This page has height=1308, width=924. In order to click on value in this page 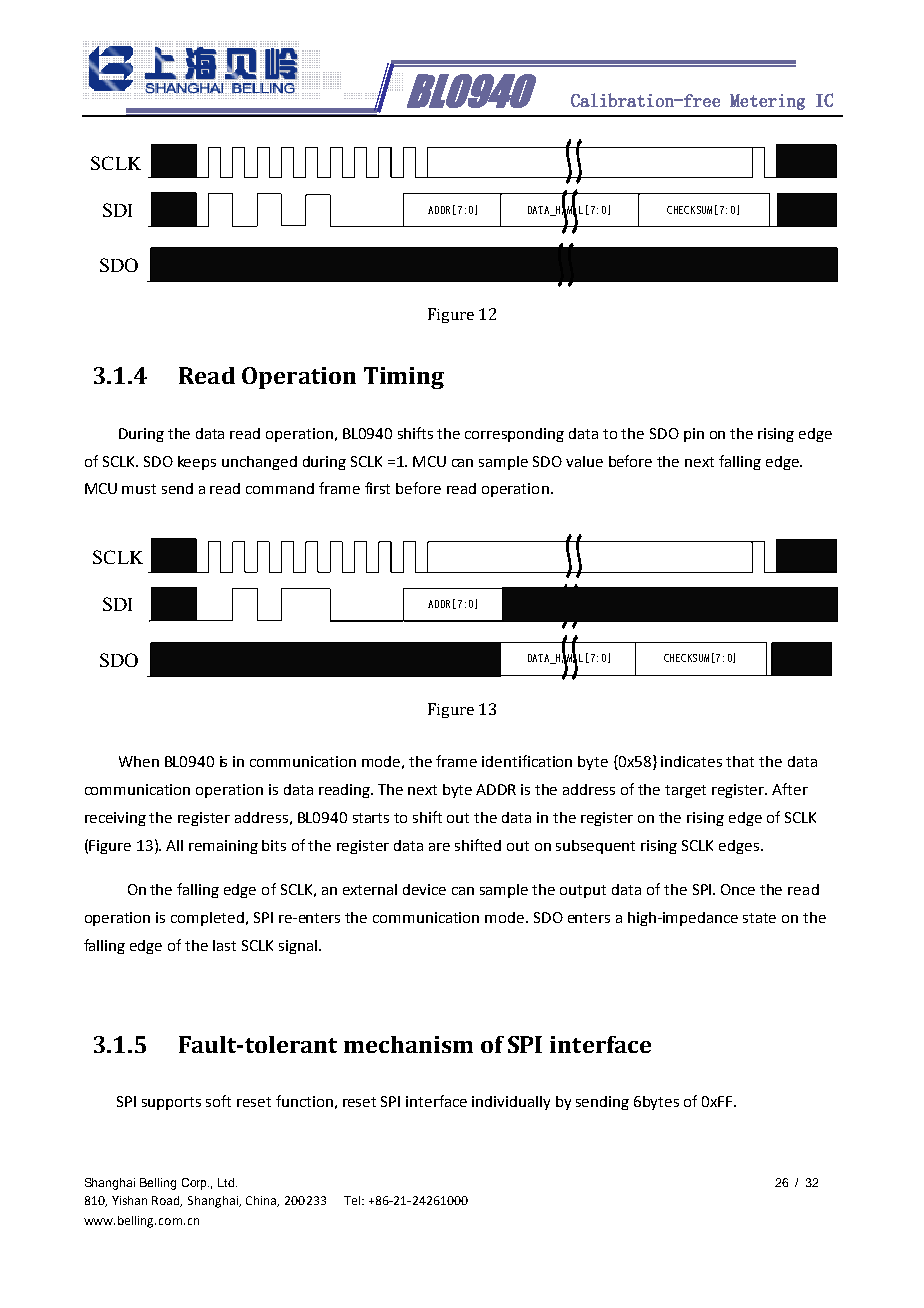, I will do `click(584, 461)`.
